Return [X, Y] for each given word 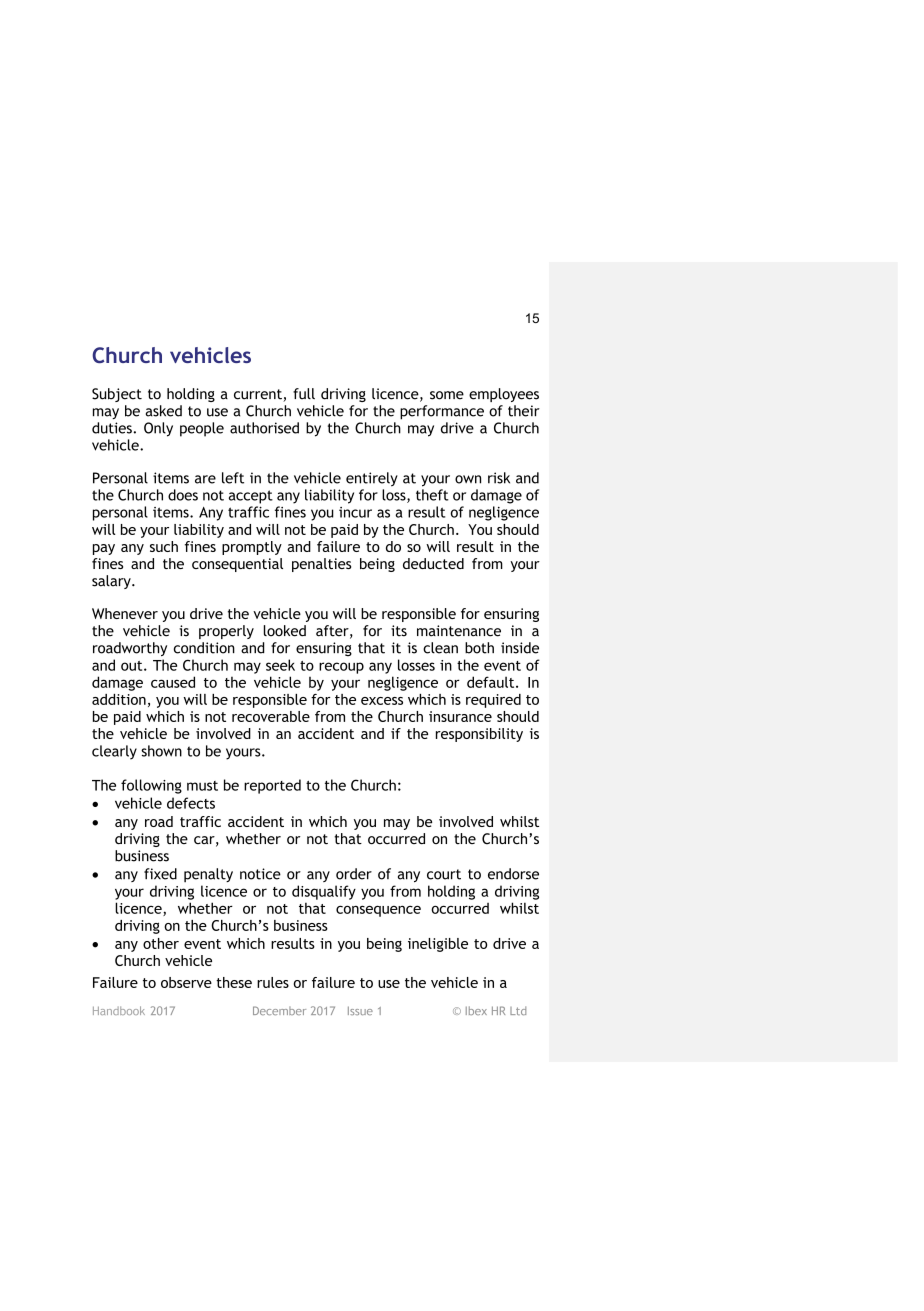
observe [186, 982]
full [304, 394]
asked [164, 411]
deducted [433, 563]
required [493, 701]
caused [173, 682]
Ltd [518, 1010]
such [164, 546]
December [279, 1010]
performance [442, 412]
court [444, 874]
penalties [321, 565]
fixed [160, 874]
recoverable [271, 716]
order [354, 874]
